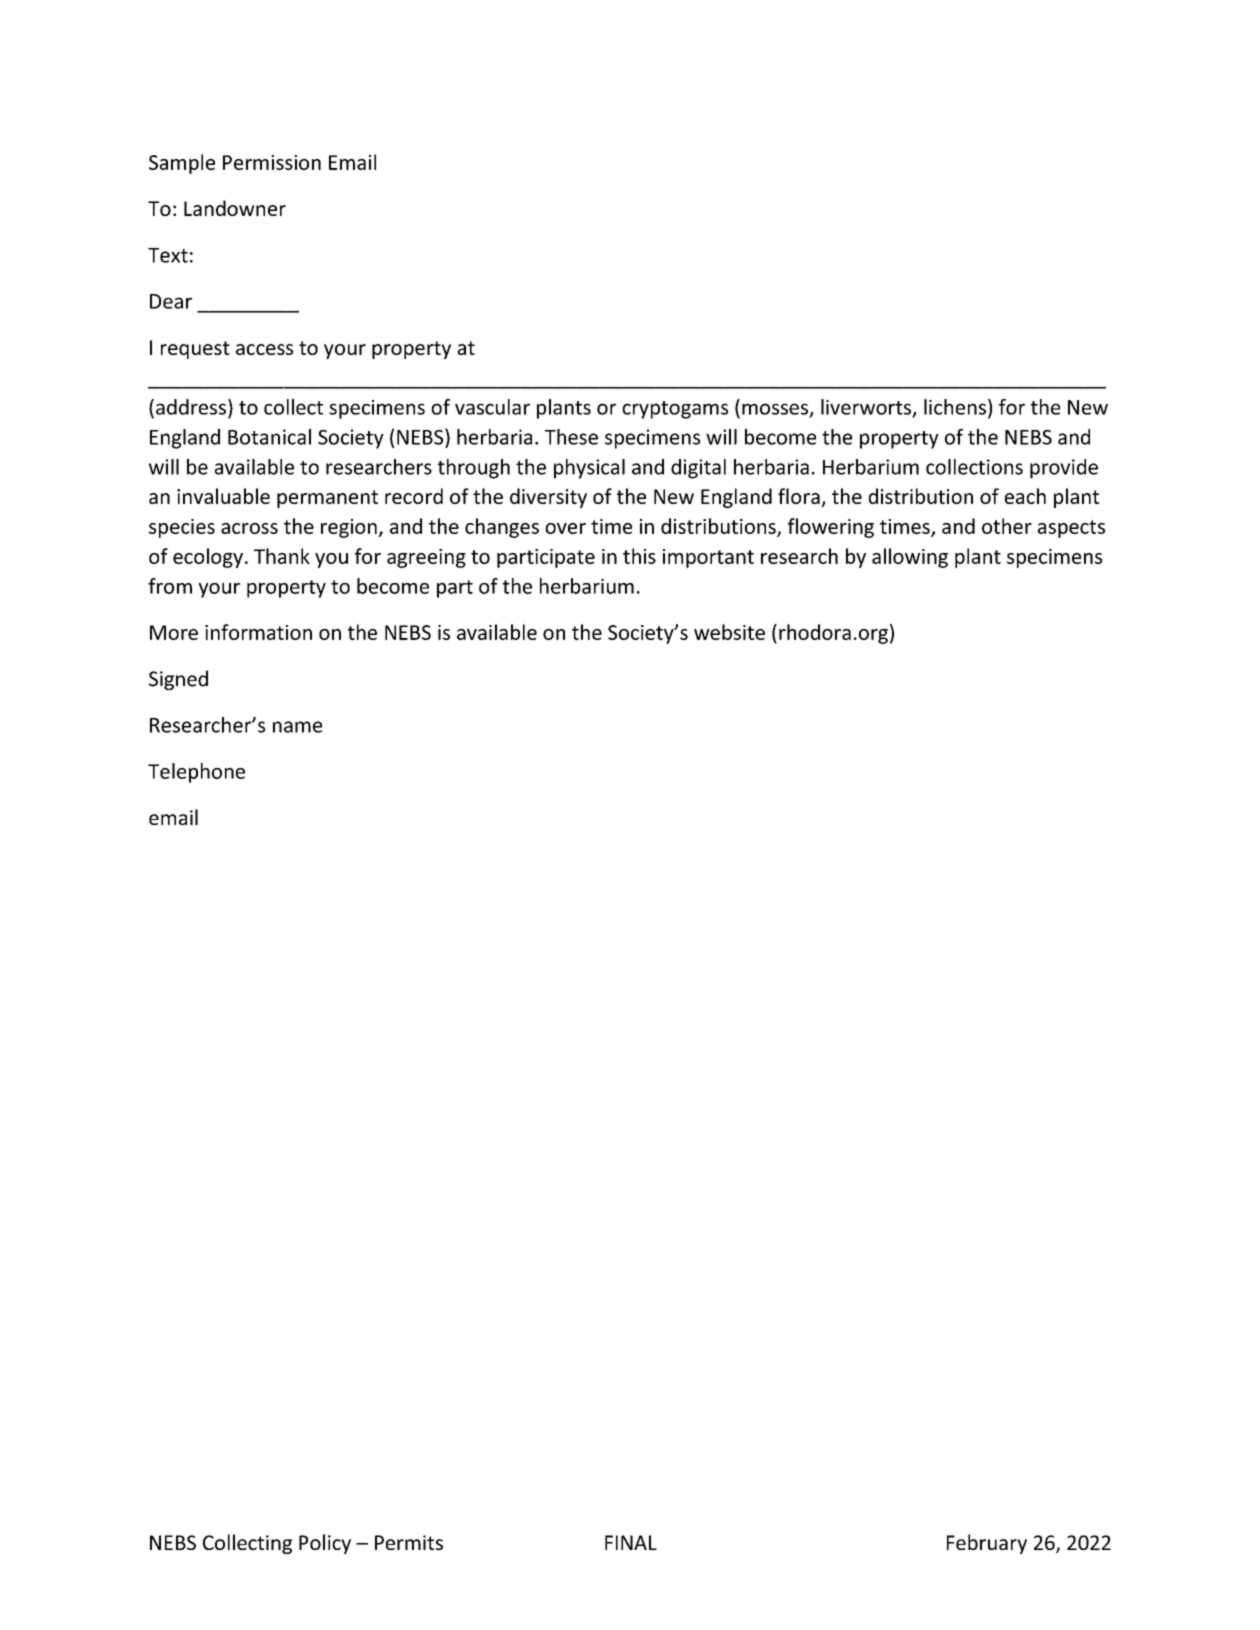  I want to click on Landowner, so click(235, 208).
